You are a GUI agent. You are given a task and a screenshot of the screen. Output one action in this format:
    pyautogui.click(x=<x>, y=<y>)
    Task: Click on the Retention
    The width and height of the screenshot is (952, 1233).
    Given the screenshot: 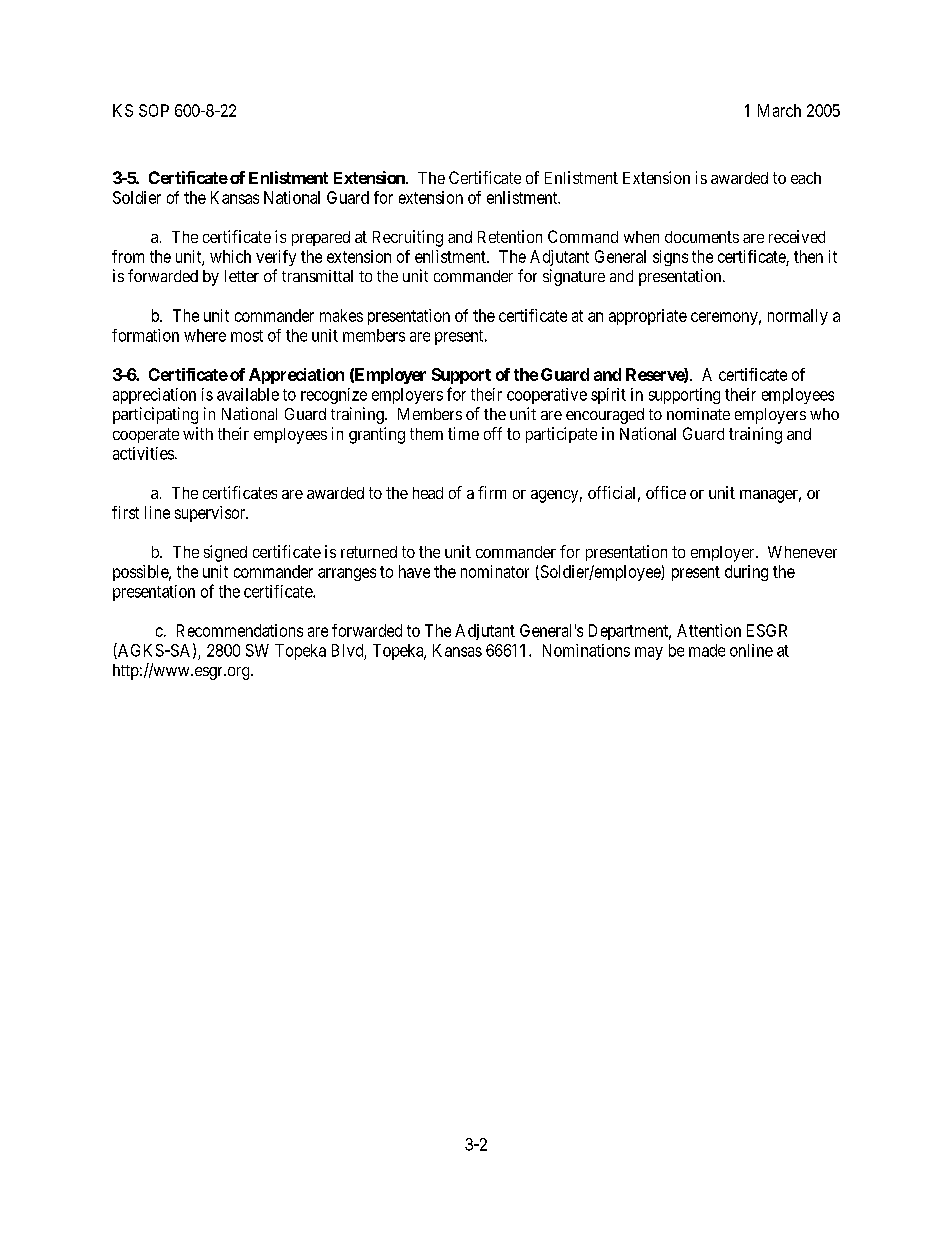 What is the action you would take?
    pyautogui.click(x=510, y=236)
